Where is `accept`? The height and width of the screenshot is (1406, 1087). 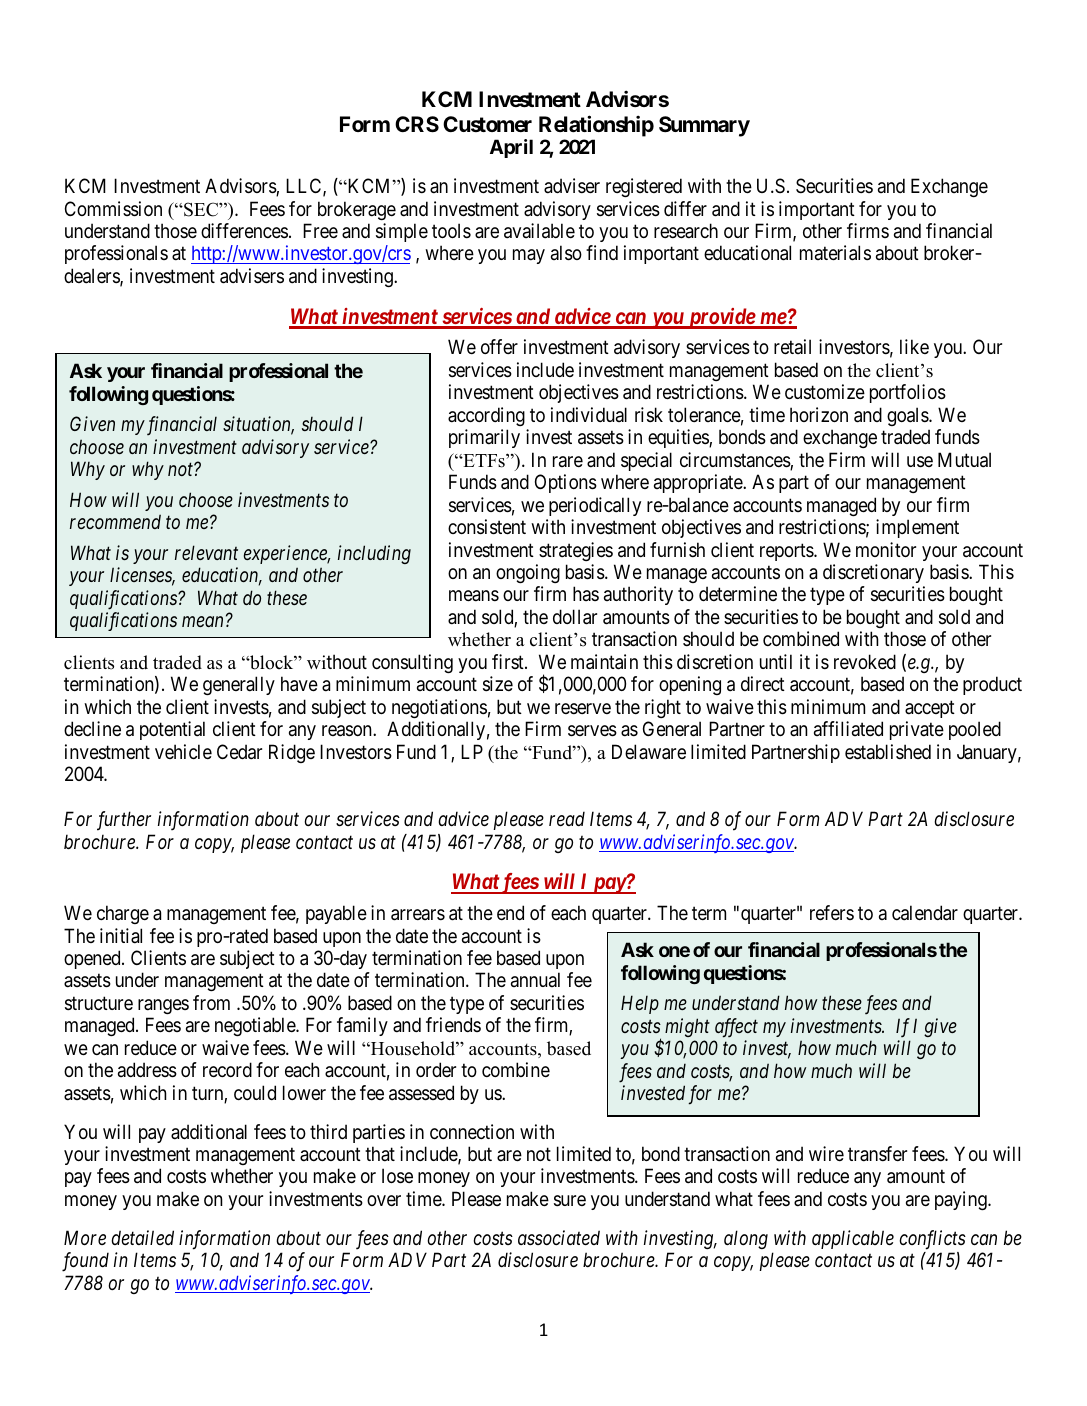
accept is located at coordinates (930, 709).
